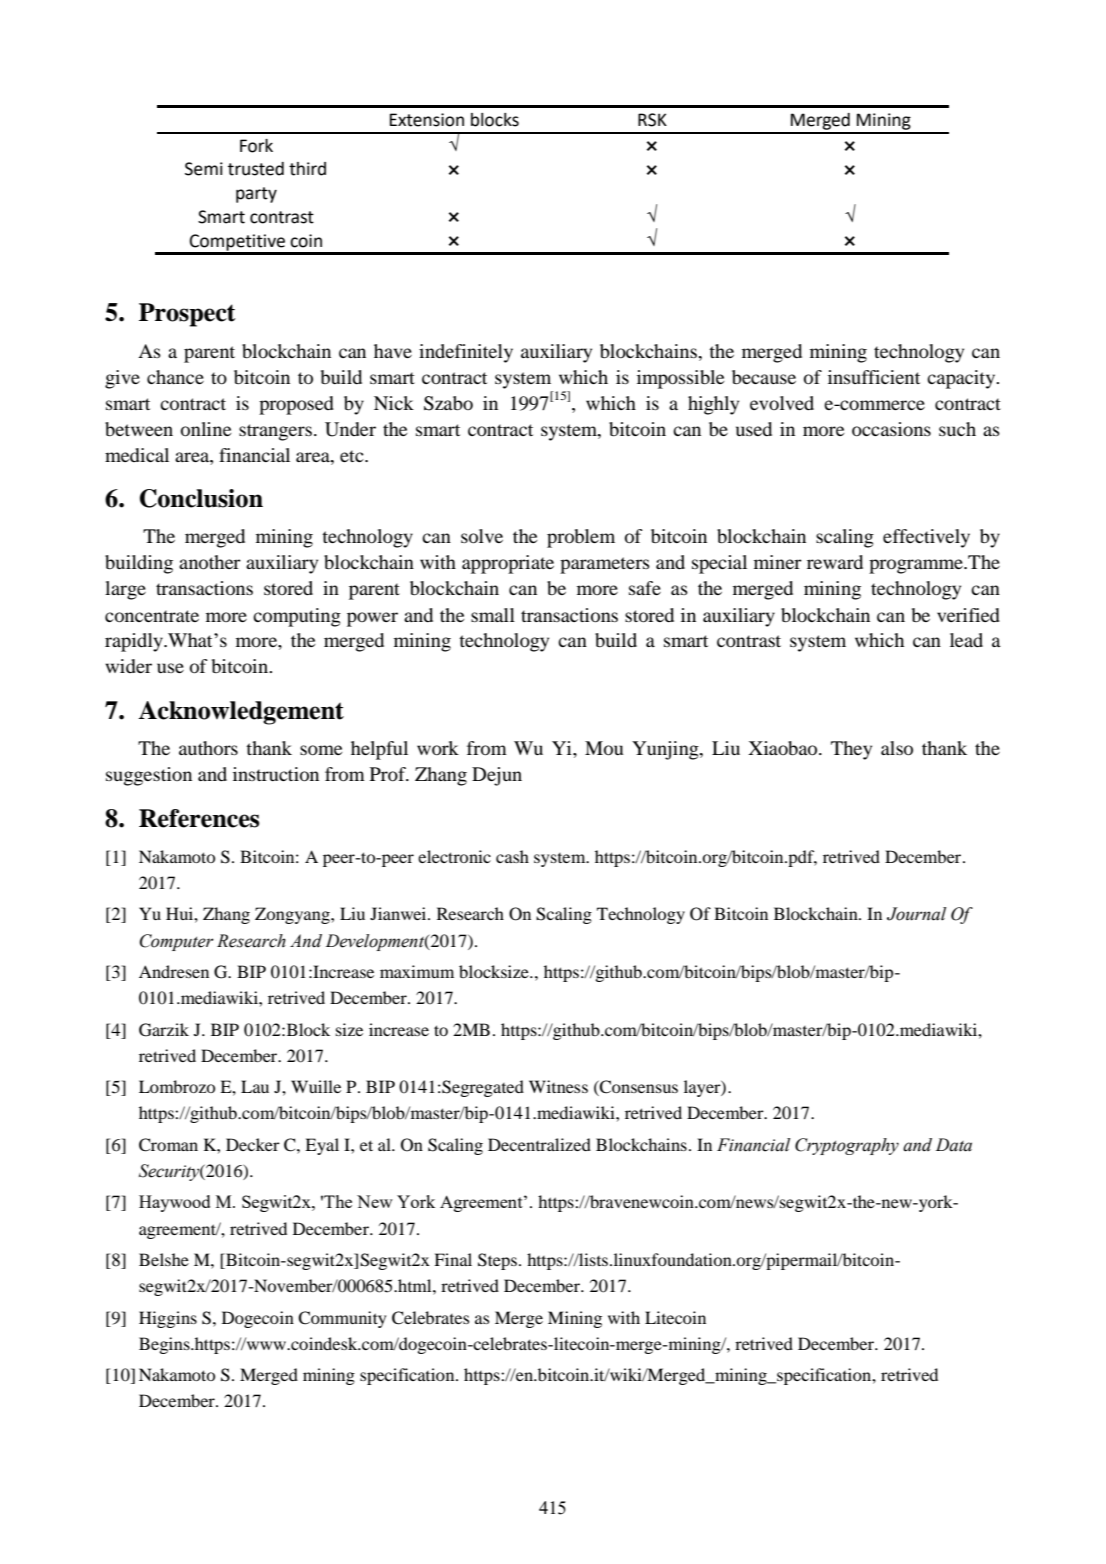  I want to click on Steps, so click(497, 1261).
